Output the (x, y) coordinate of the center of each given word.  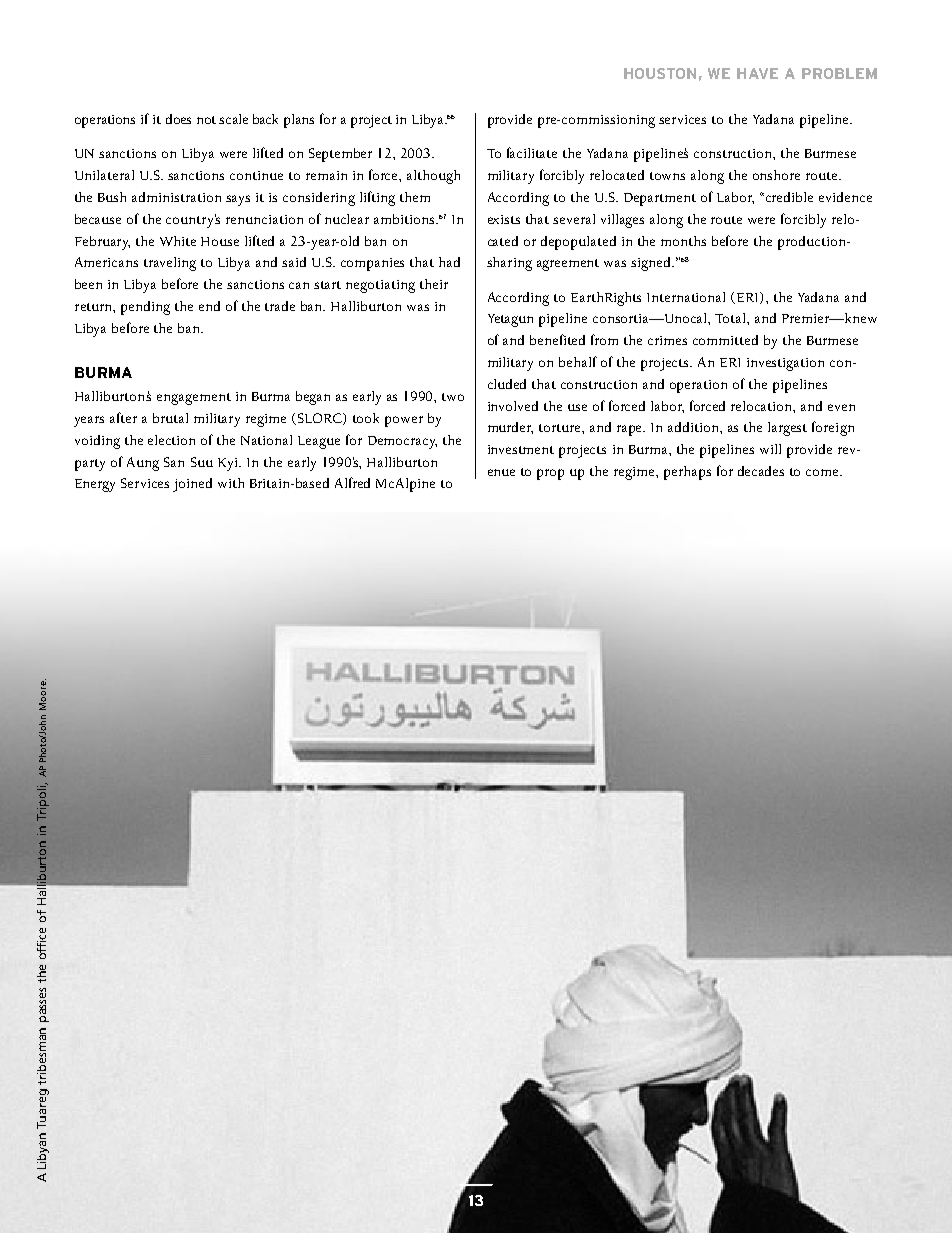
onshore (776, 175)
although (433, 177)
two (453, 397)
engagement (194, 399)
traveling (170, 264)
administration (176, 197)
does (178, 119)
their (434, 284)
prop (550, 474)
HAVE (757, 73)
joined (192, 485)
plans (299, 121)
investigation (785, 364)
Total (731, 318)
